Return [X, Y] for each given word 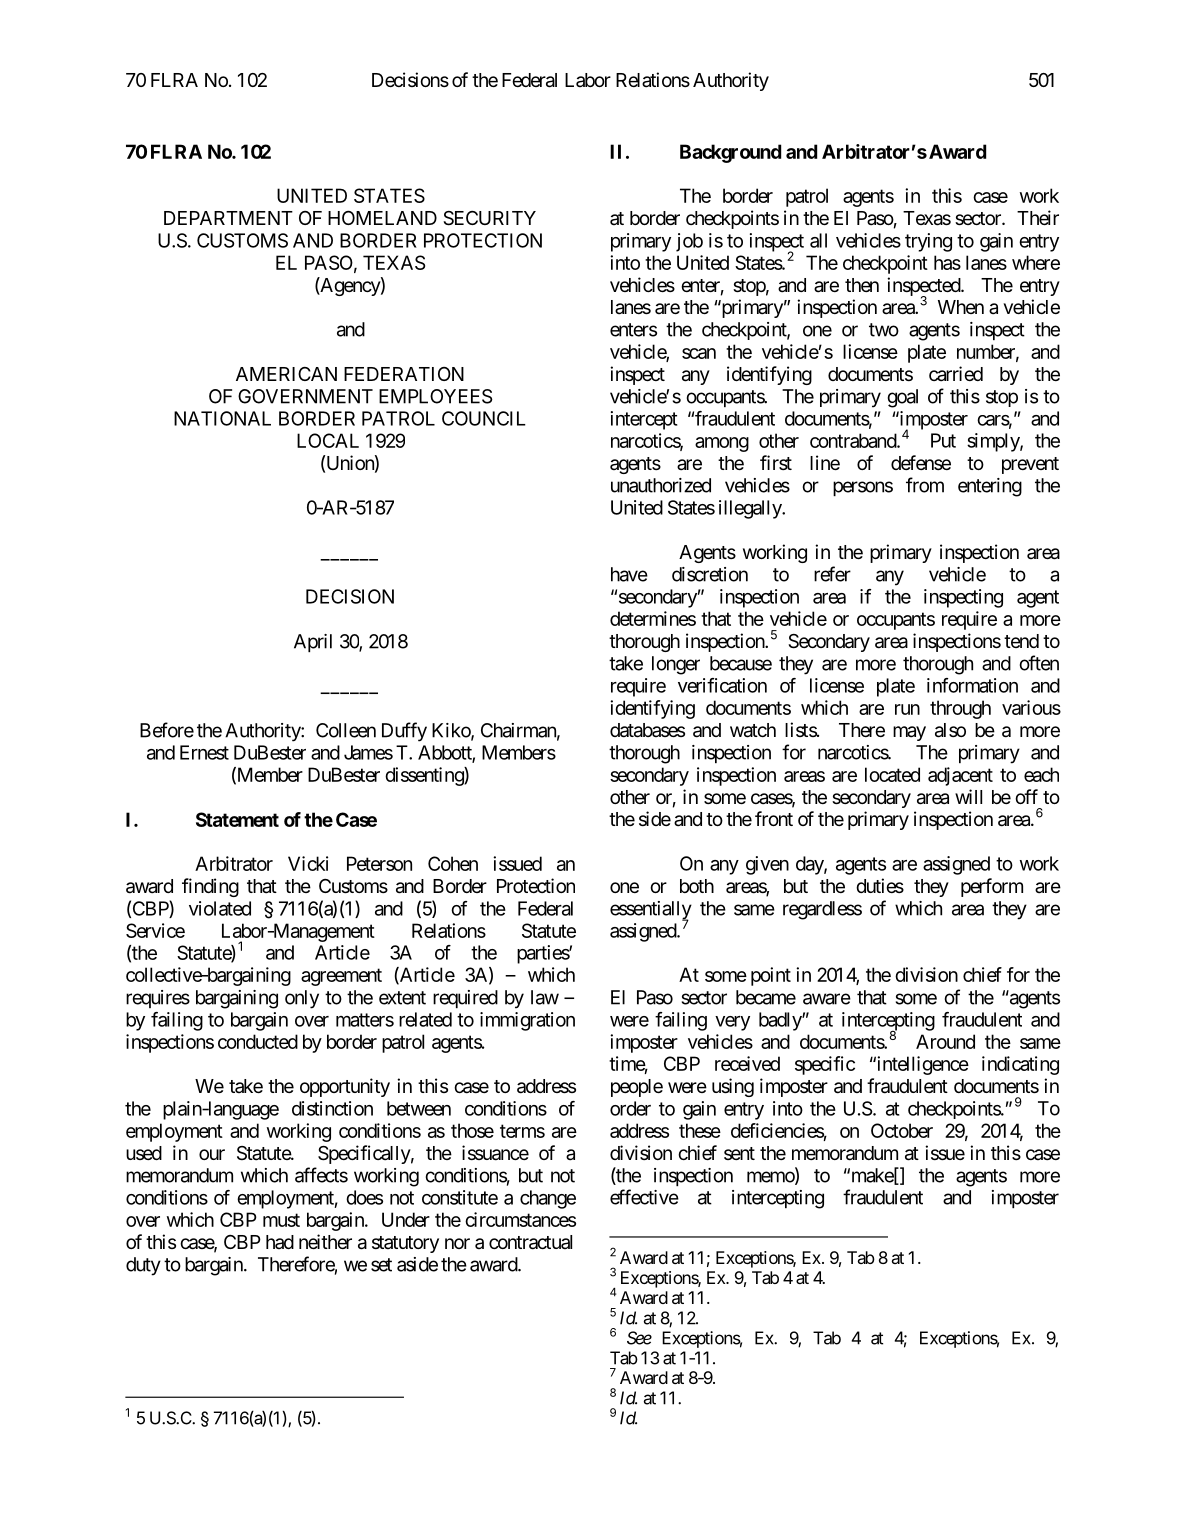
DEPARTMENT [228, 218]
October [902, 1130]
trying [928, 242]
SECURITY [489, 218]
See [639, 1338]
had [280, 1242]
